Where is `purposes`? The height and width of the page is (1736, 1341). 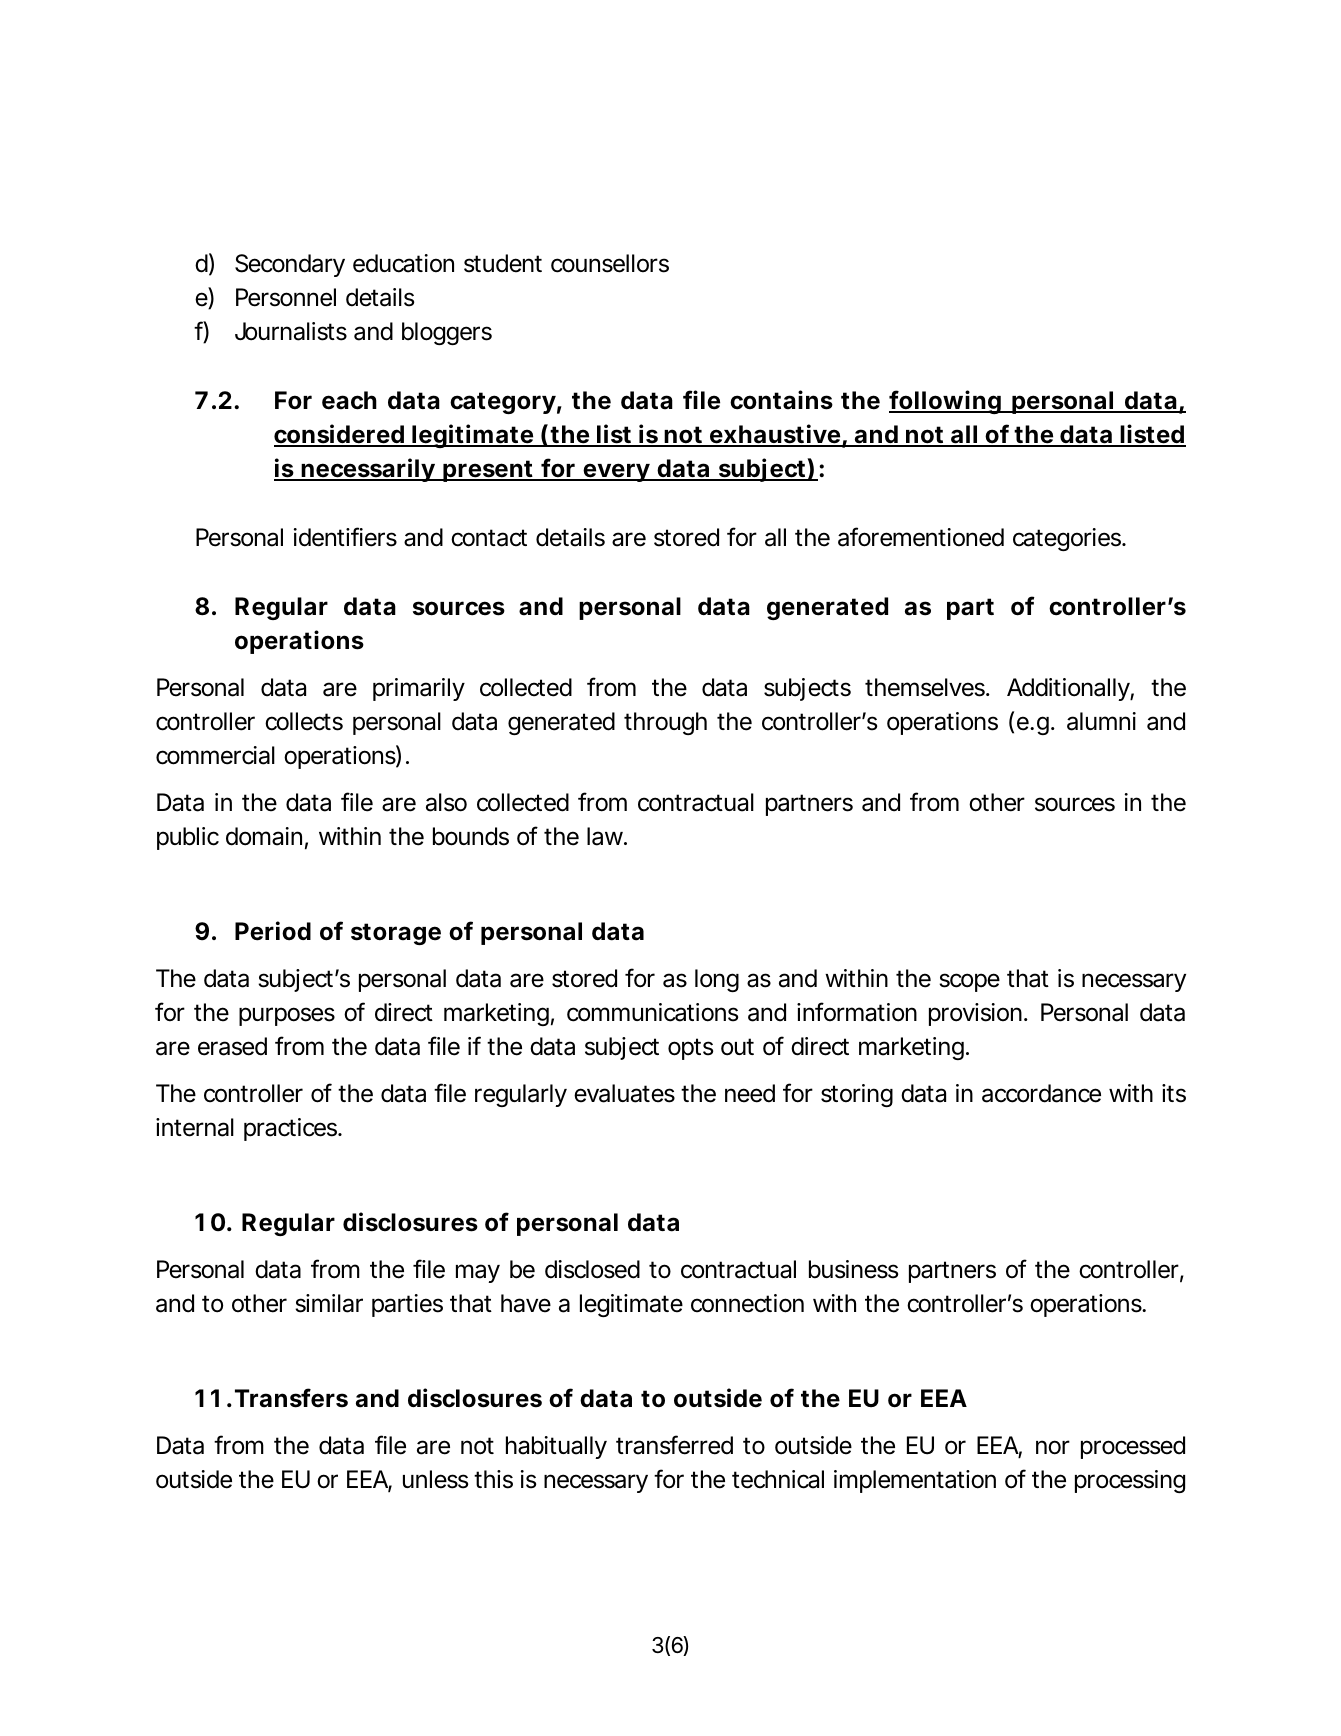
purposes is located at coordinates (287, 1016).
